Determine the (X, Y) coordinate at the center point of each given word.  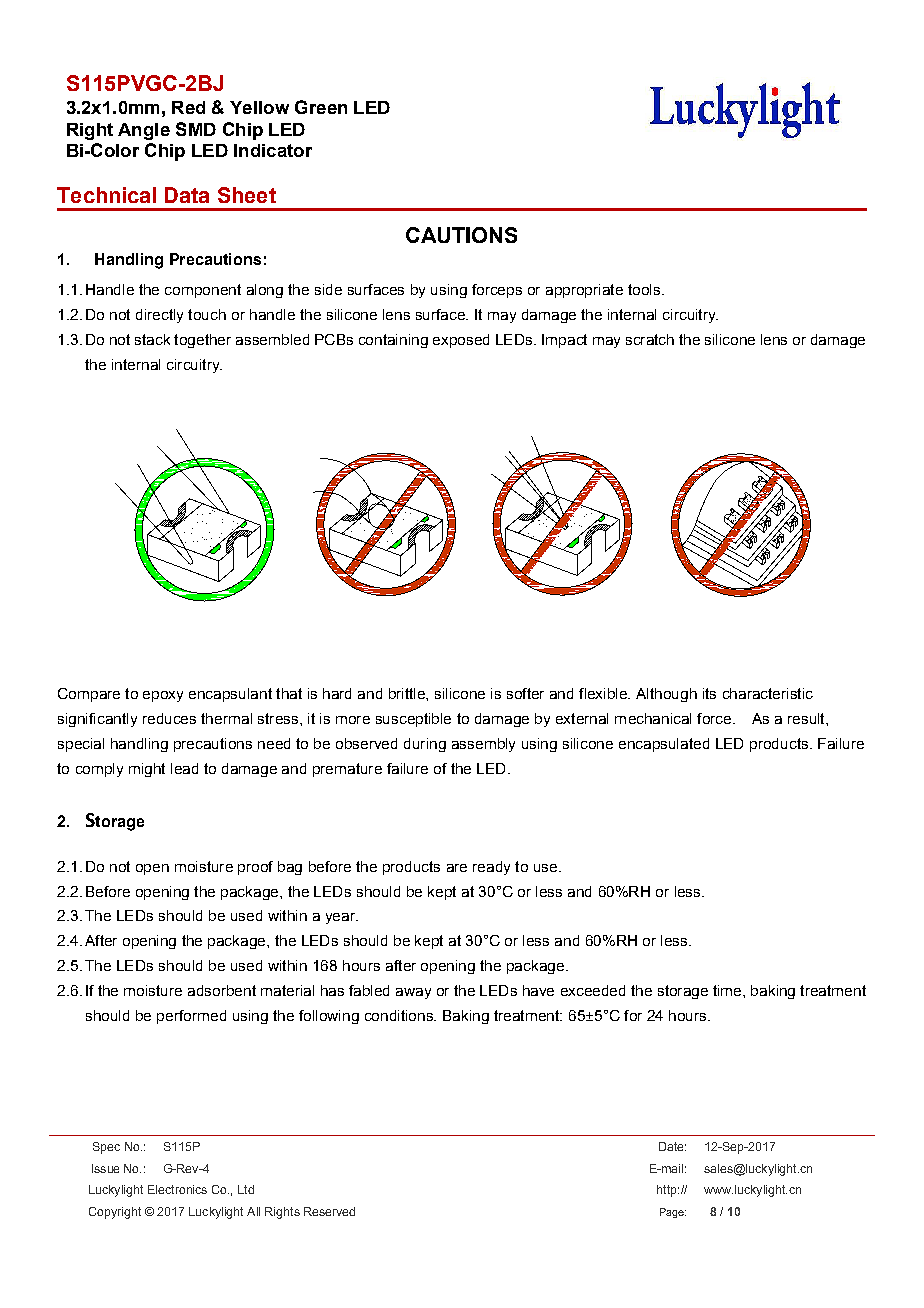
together (202, 341)
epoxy (163, 696)
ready (491, 868)
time (728, 990)
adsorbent (222, 990)
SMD (196, 129)
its (709, 693)
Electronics (177, 1189)
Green (321, 107)
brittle (408, 693)
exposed (461, 341)
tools (644, 289)
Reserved (329, 1211)
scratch (650, 339)
